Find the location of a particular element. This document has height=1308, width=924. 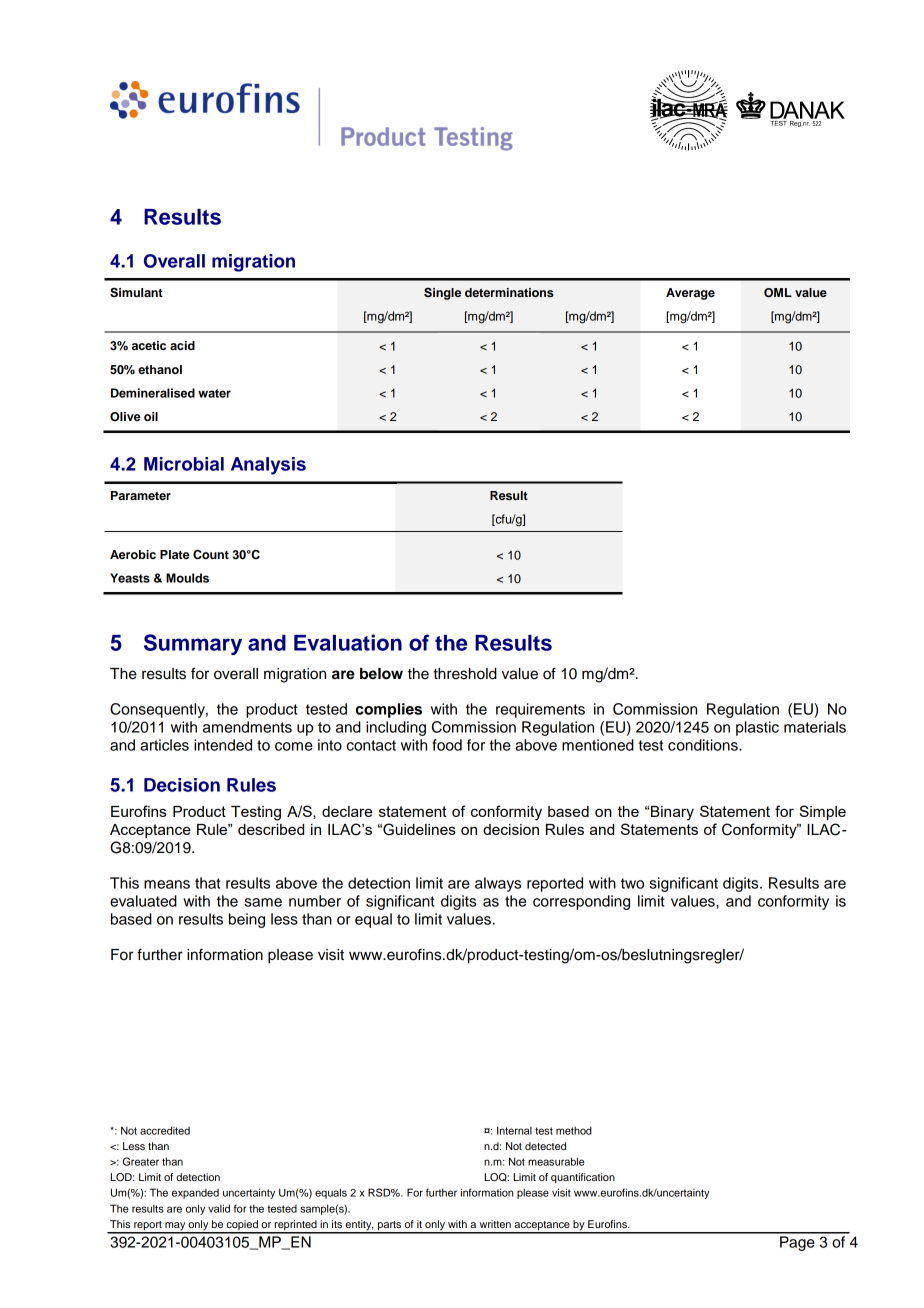

threshold is located at coordinates (465, 674).
